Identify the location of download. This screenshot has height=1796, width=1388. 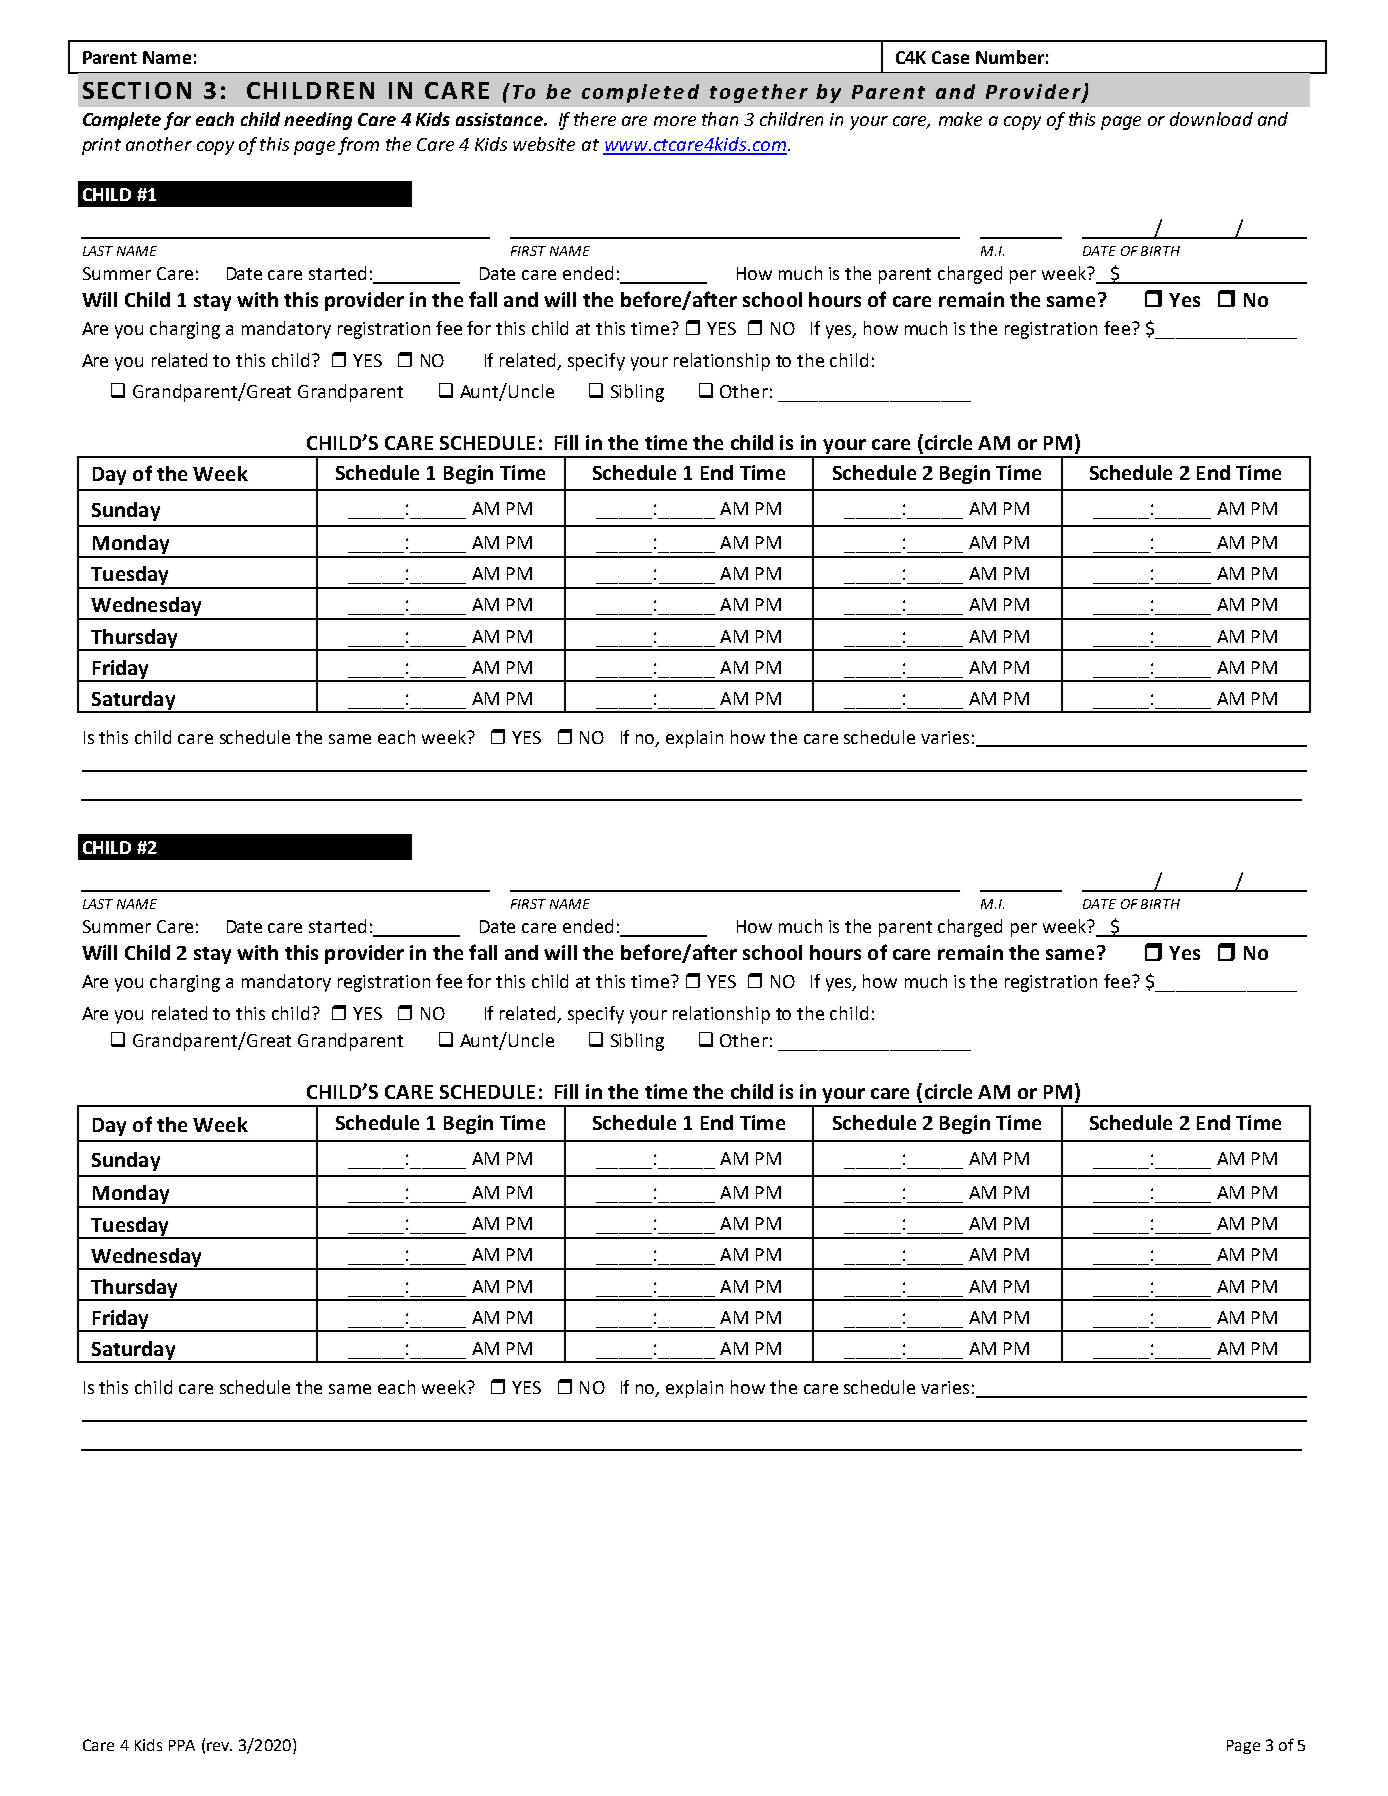
(1211, 119).
